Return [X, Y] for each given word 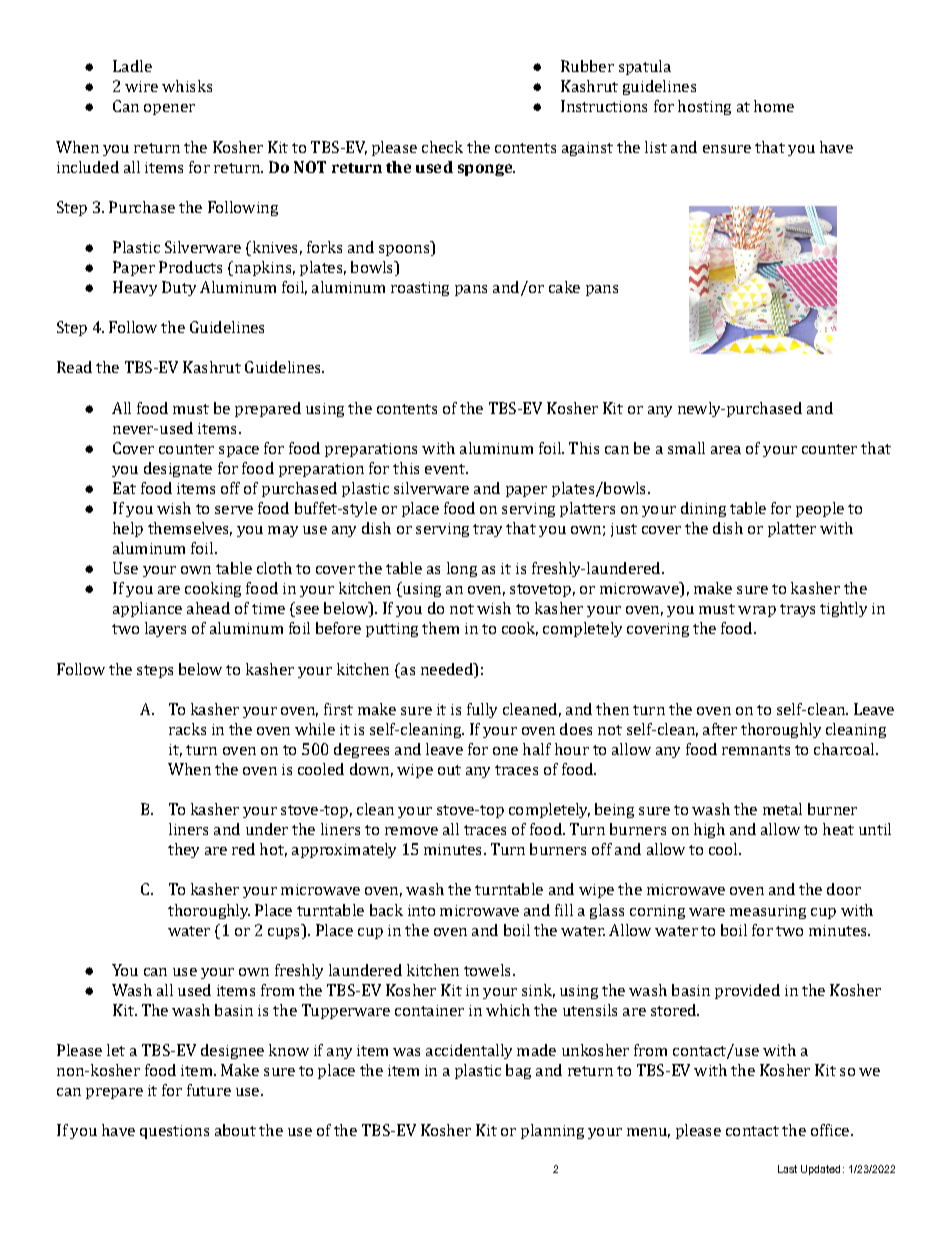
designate [178, 469]
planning [552, 1131]
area [726, 450]
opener [169, 109]
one [505, 751]
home [774, 106]
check [442, 147]
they [183, 850]
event [446, 469]
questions [174, 1132]
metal [782, 809]
